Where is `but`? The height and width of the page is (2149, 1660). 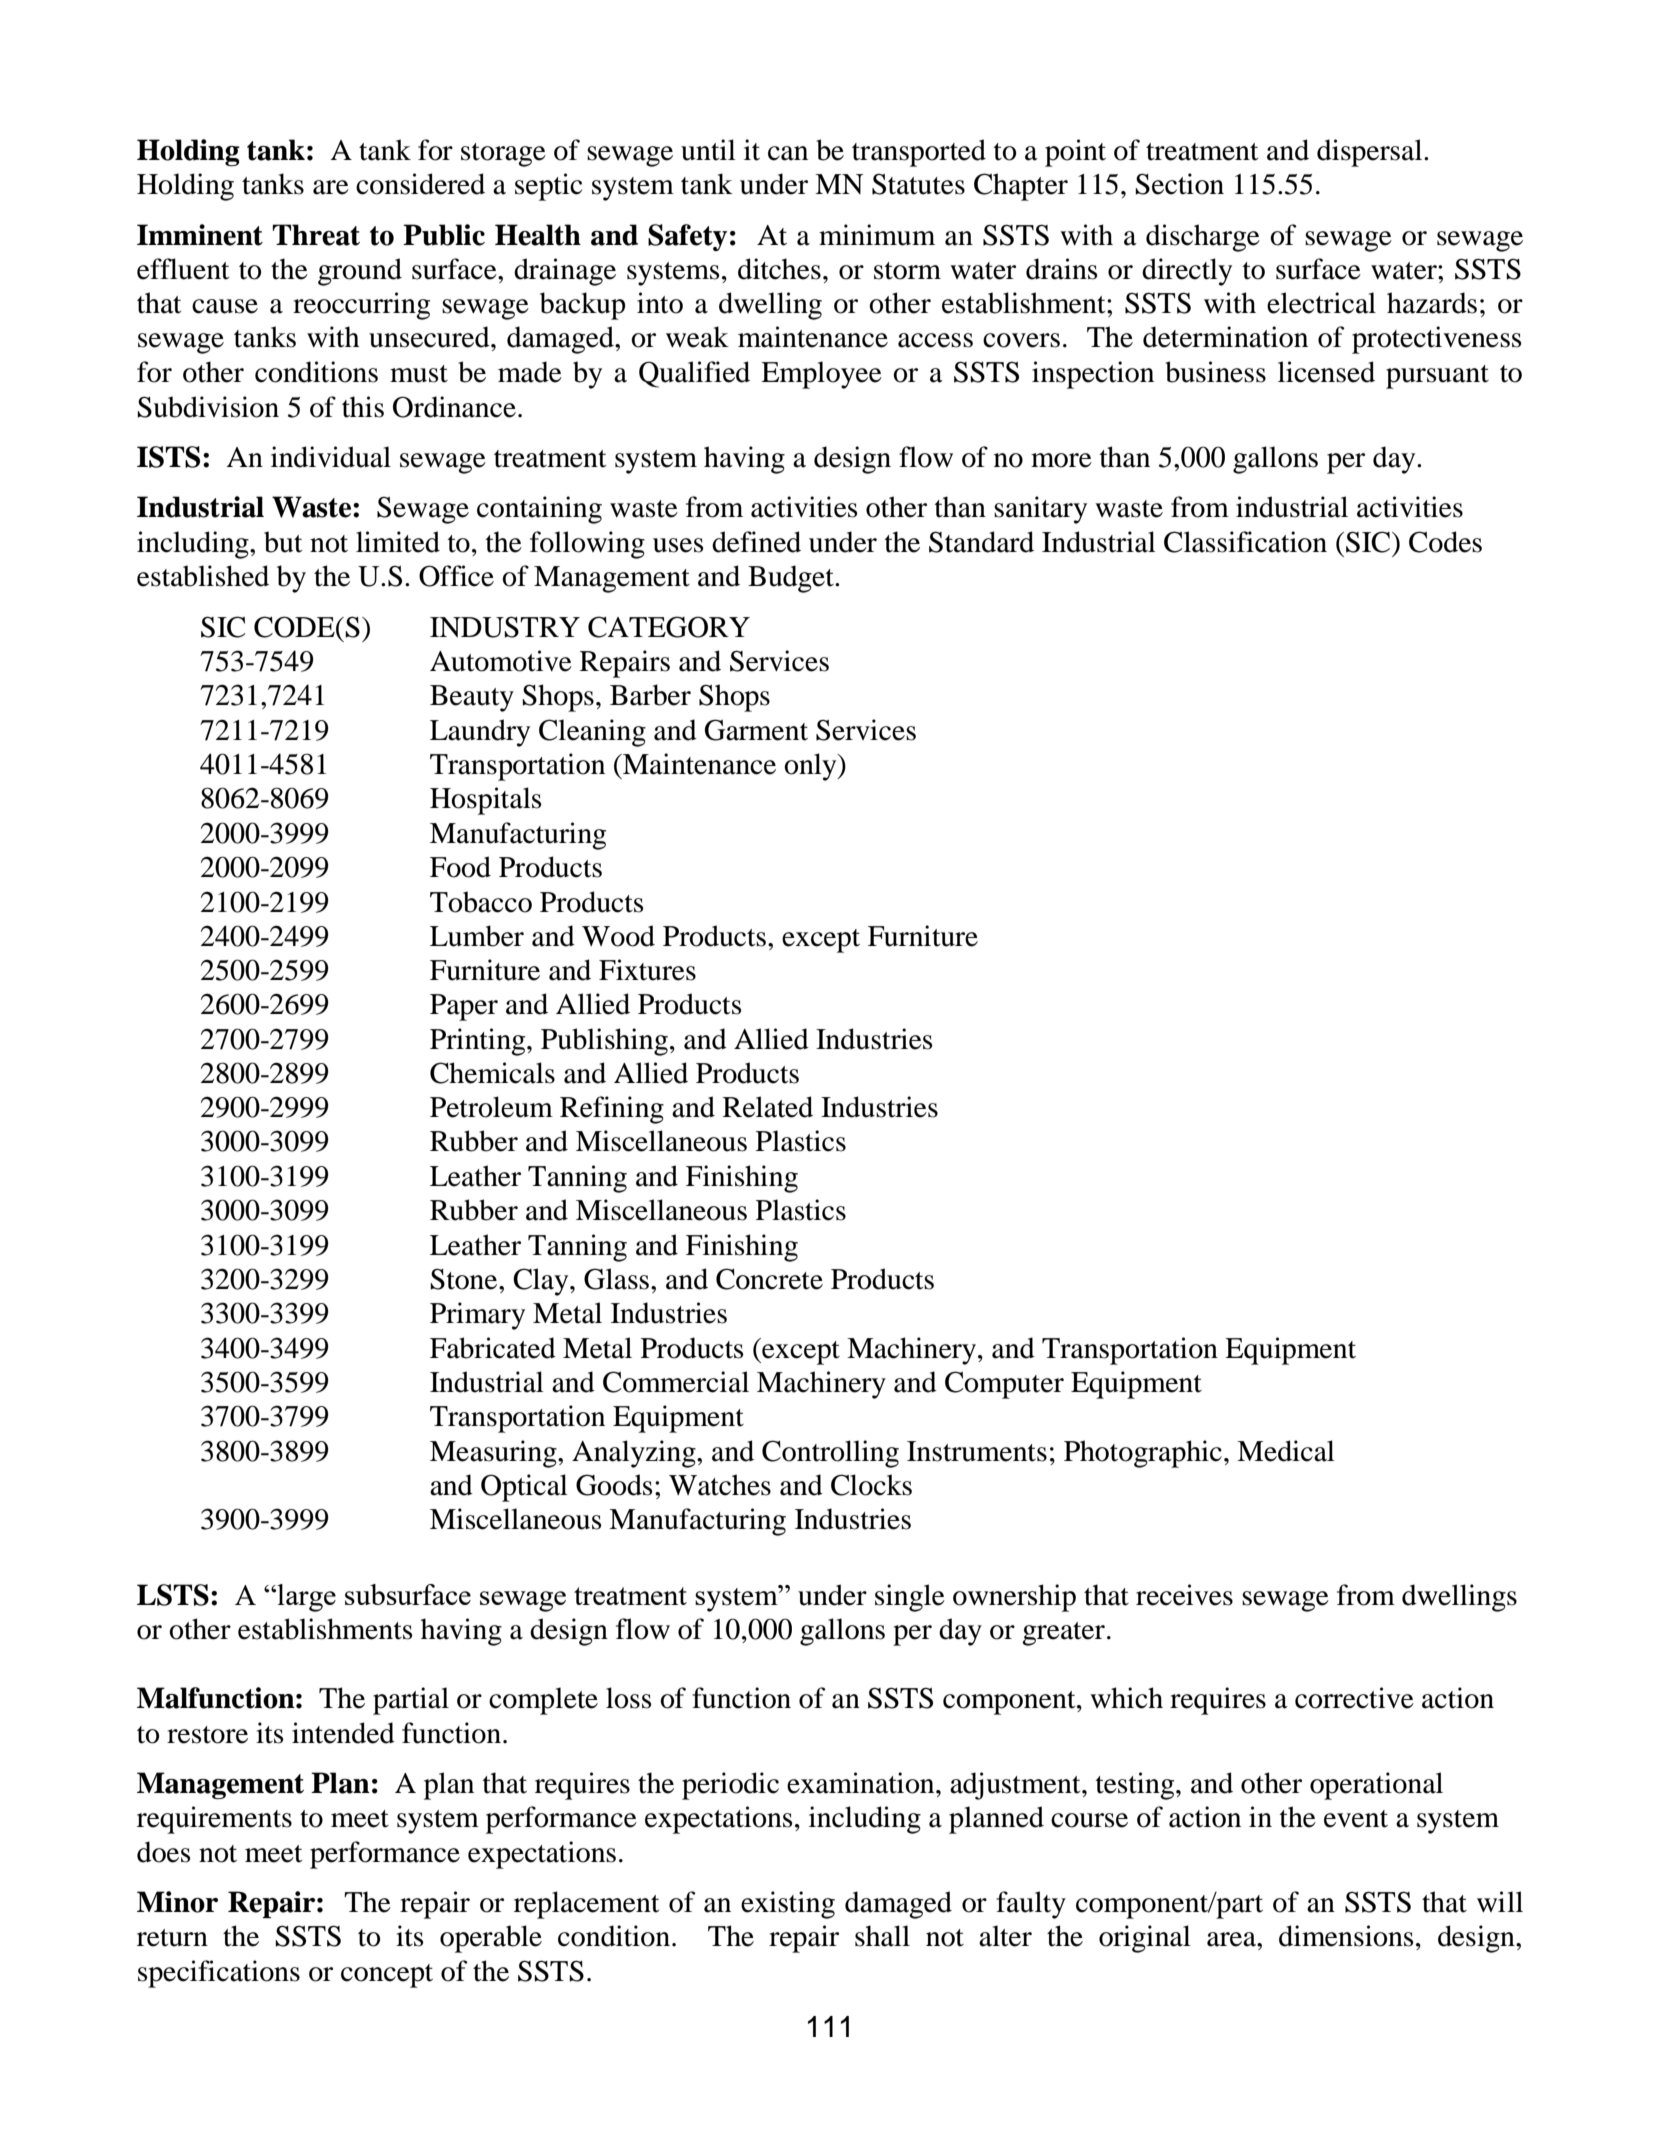
but is located at coordinates (283, 542).
